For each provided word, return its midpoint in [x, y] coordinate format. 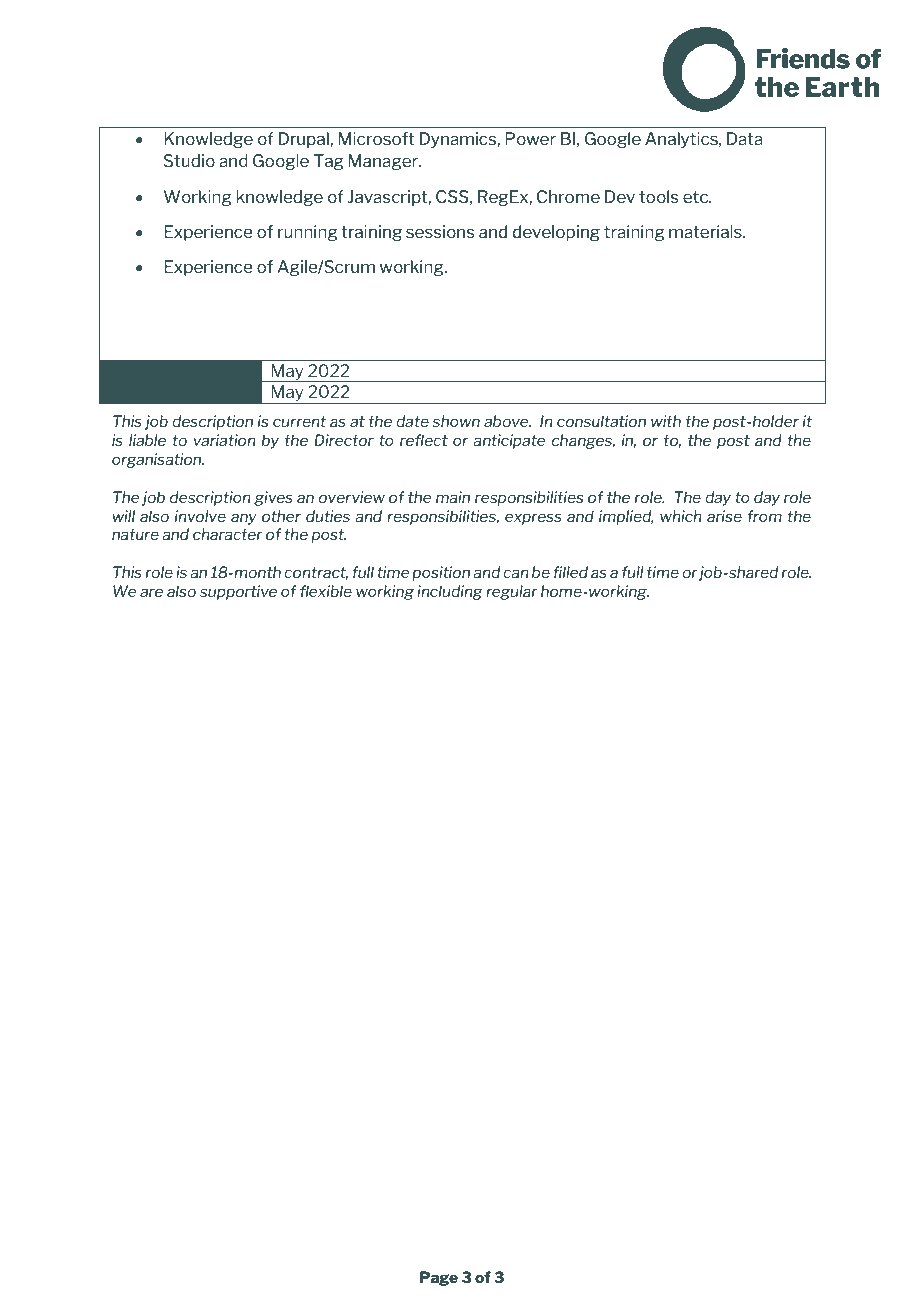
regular [512, 592]
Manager [384, 162]
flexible [326, 591]
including [450, 592]
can [516, 573]
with [666, 421]
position [441, 573]
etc [697, 197]
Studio [189, 160]
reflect [424, 440]
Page [439, 1278]
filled [570, 572]
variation [225, 440]
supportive [238, 592]
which [681, 516]
